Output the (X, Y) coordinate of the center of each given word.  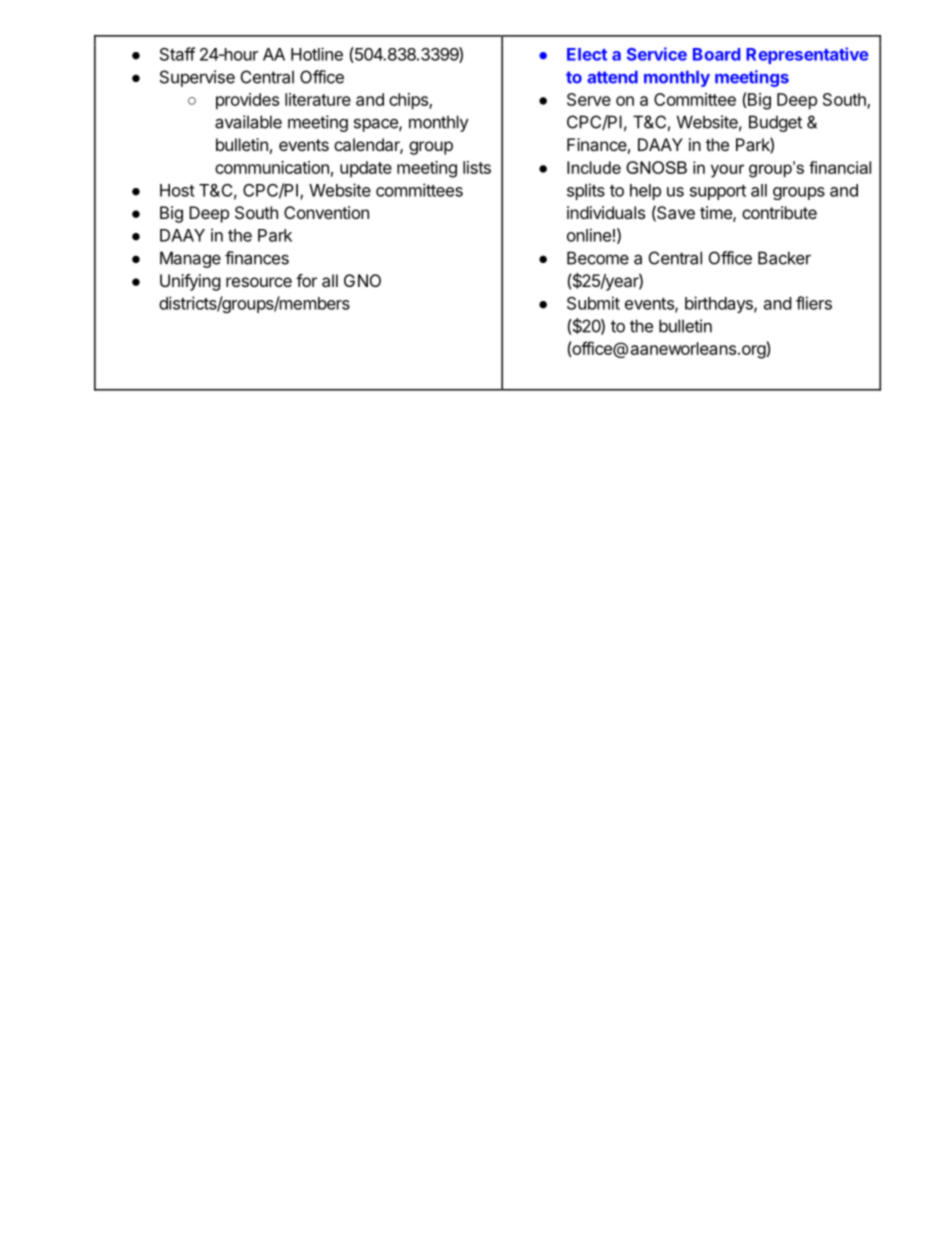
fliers (814, 303)
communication (272, 167)
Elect (587, 54)
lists (477, 167)
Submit (593, 303)
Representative (807, 55)
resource (259, 282)
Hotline (317, 54)
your (727, 171)
